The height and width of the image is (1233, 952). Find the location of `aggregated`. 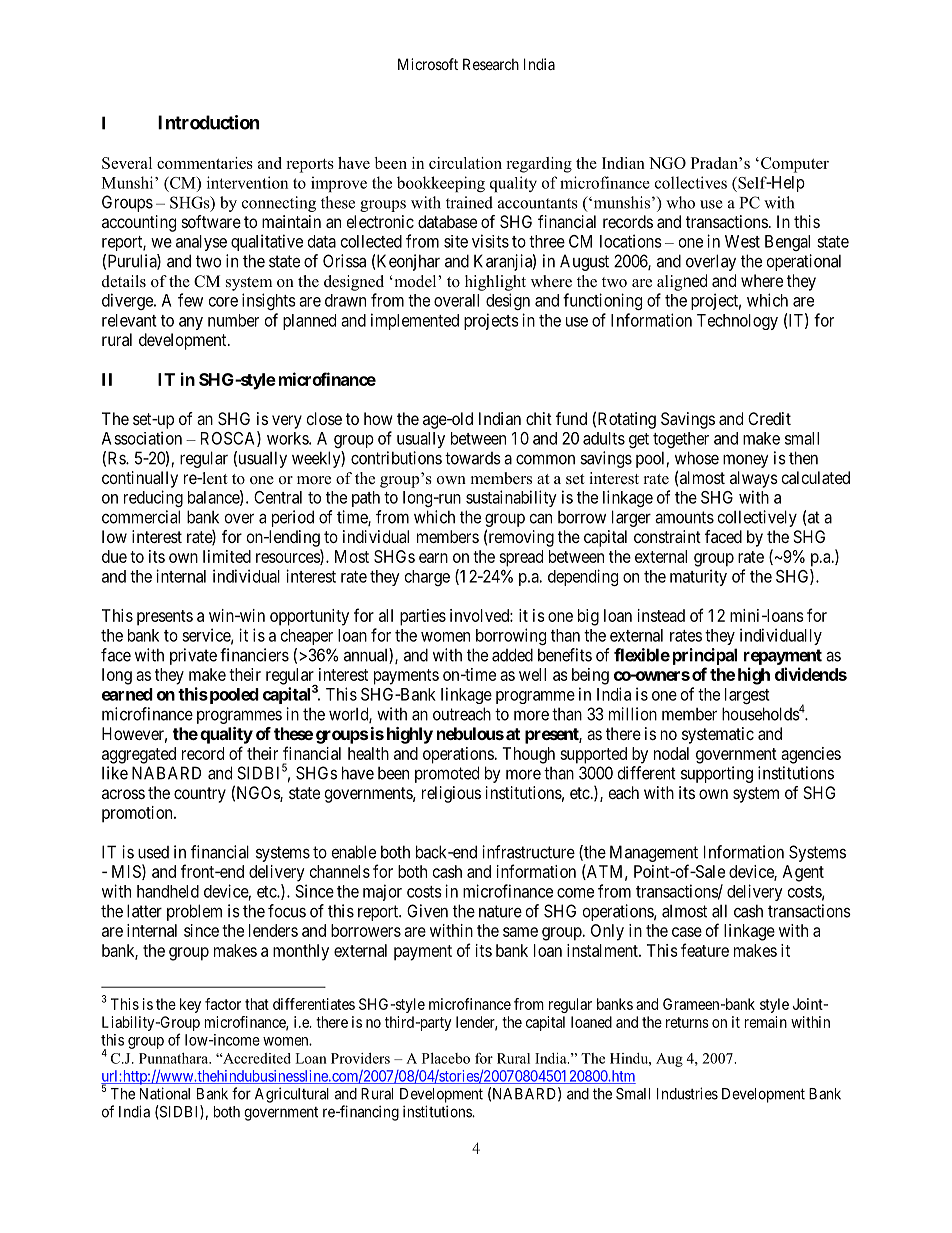

aggregated is located at coordinates (139, 755).
